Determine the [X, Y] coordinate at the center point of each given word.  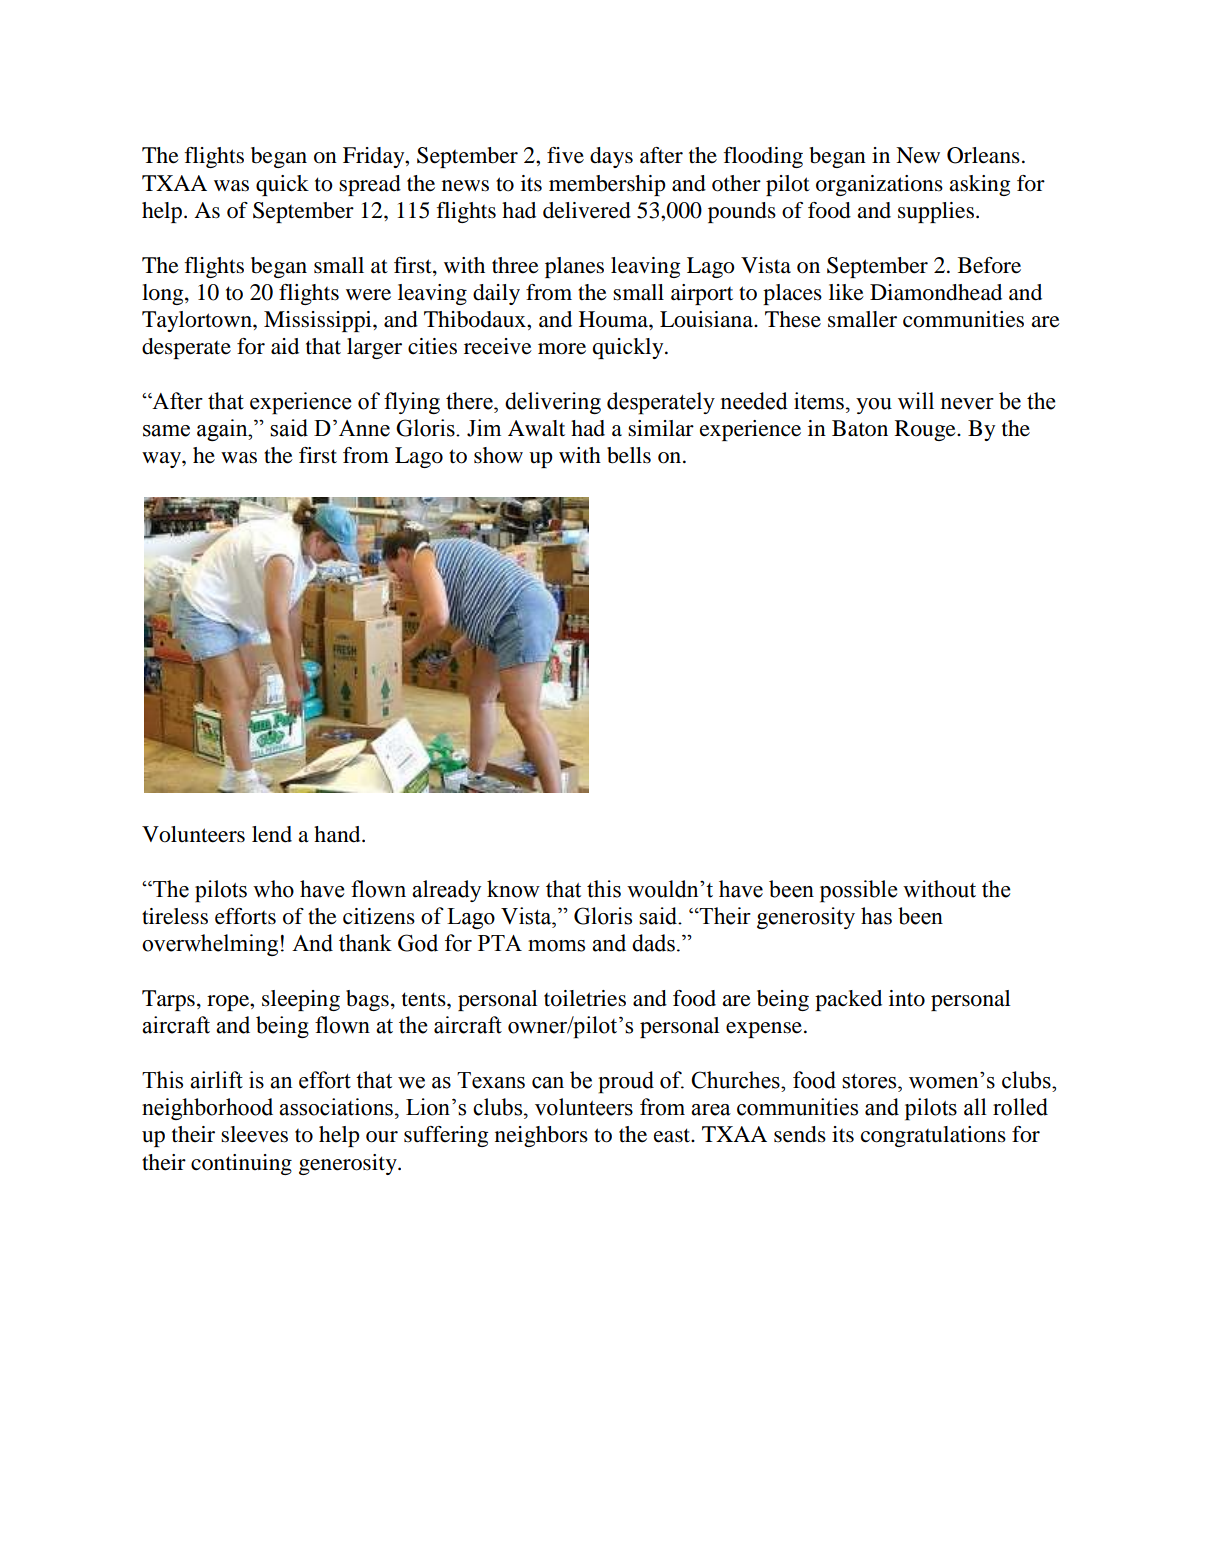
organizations [879, 185]
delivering [553, 403]
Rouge [926, 430]
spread [370, 185]
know [513, 889]
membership [607, 185]
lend [272, 834]
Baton [860, 428]
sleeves [254, 1134]
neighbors [541, 1136]
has [876, 916]
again [223, 430]
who [273, 889]
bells [629, 455]
